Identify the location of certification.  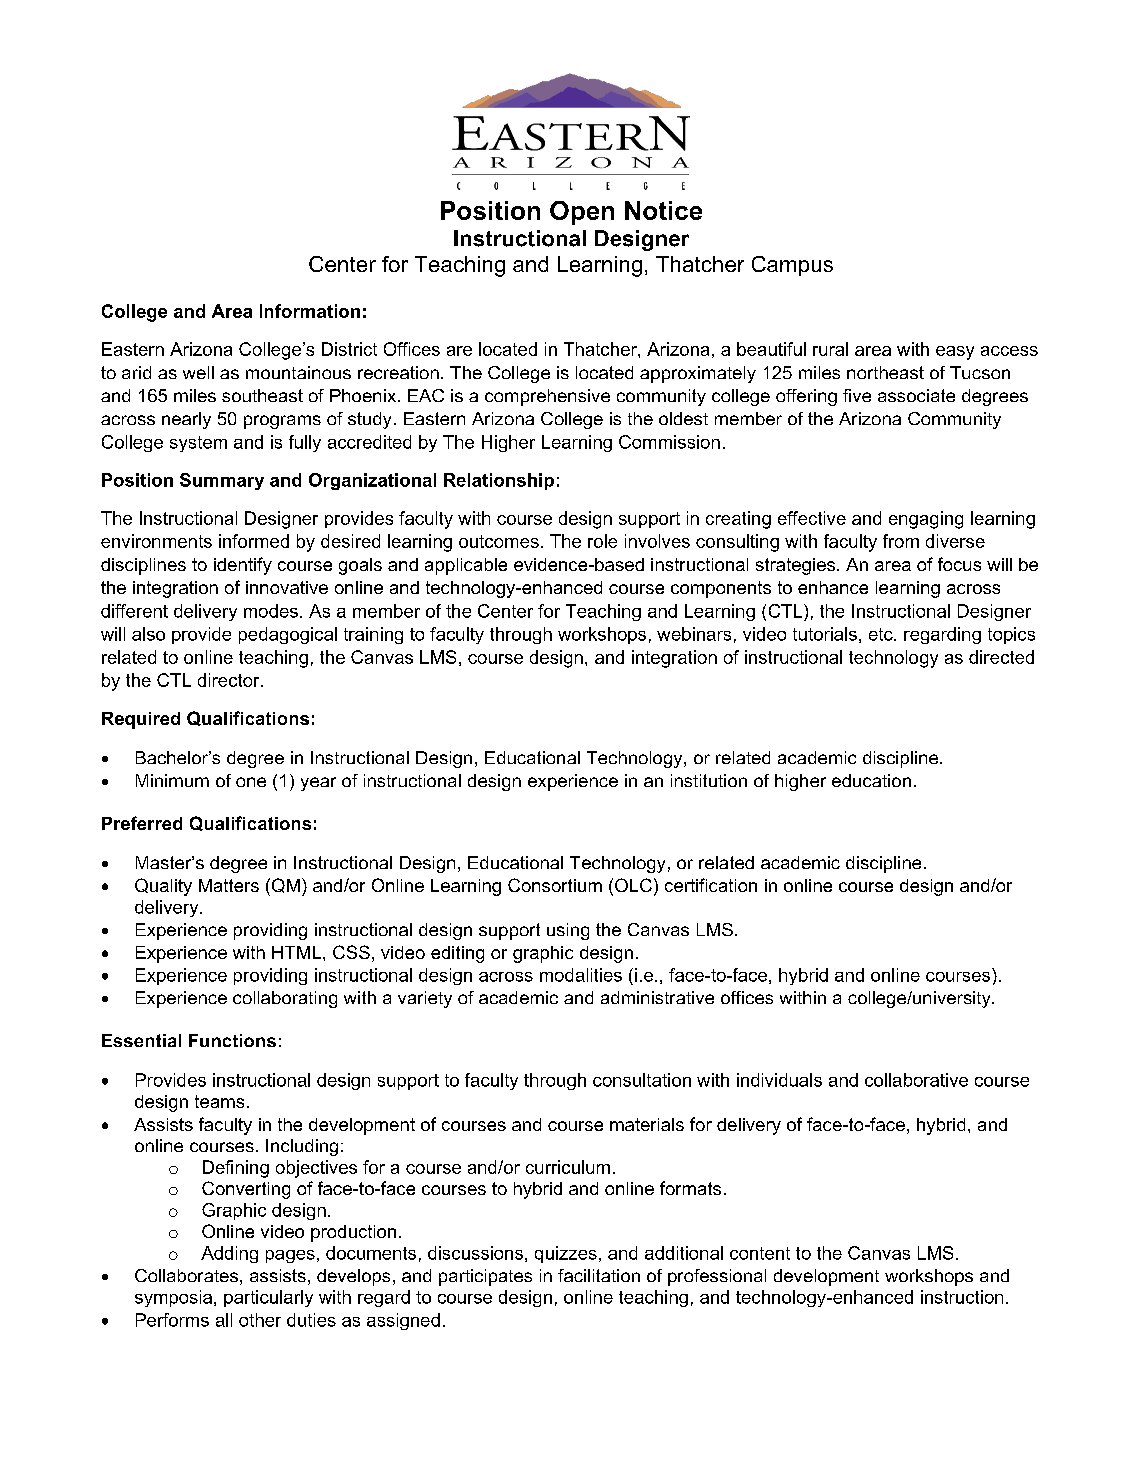
(711, 885).
